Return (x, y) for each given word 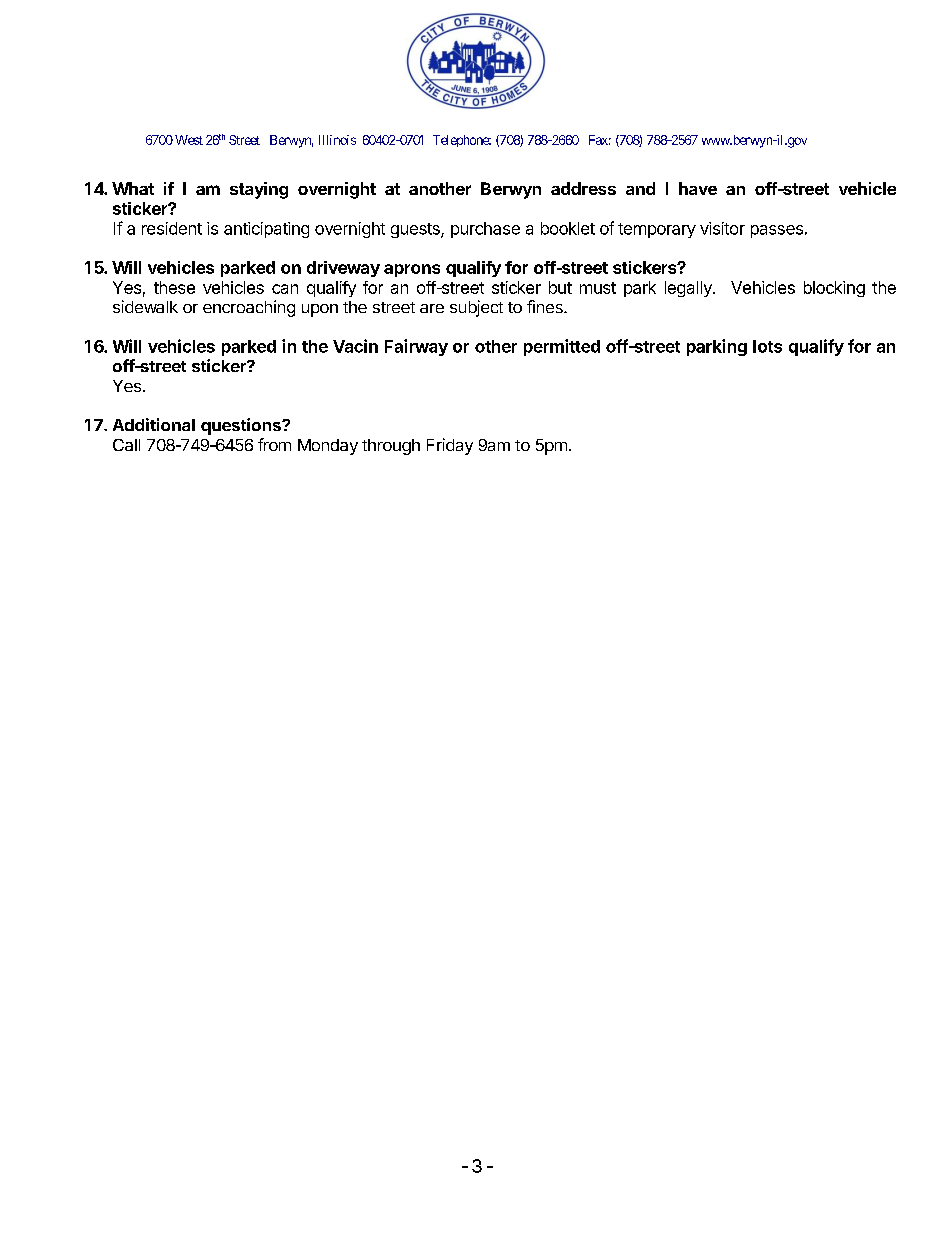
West (189, 140)
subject (476, 308)
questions (242, 426)
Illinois (337, 140)
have (698, 188)
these (174, 287)
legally (689, 289)
